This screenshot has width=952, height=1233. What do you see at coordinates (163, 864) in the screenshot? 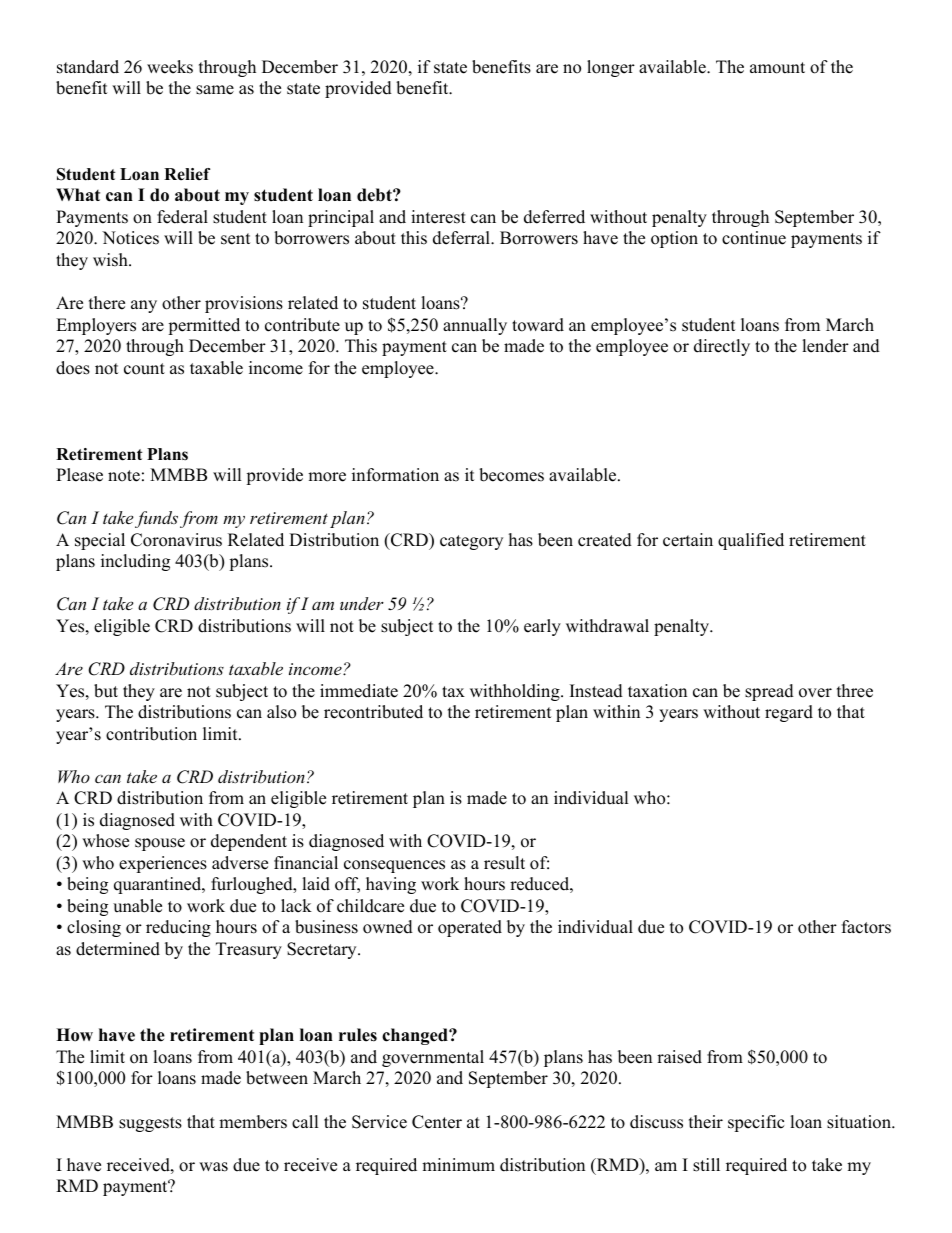
I see `experiences` at bounding box center [163, 864].
